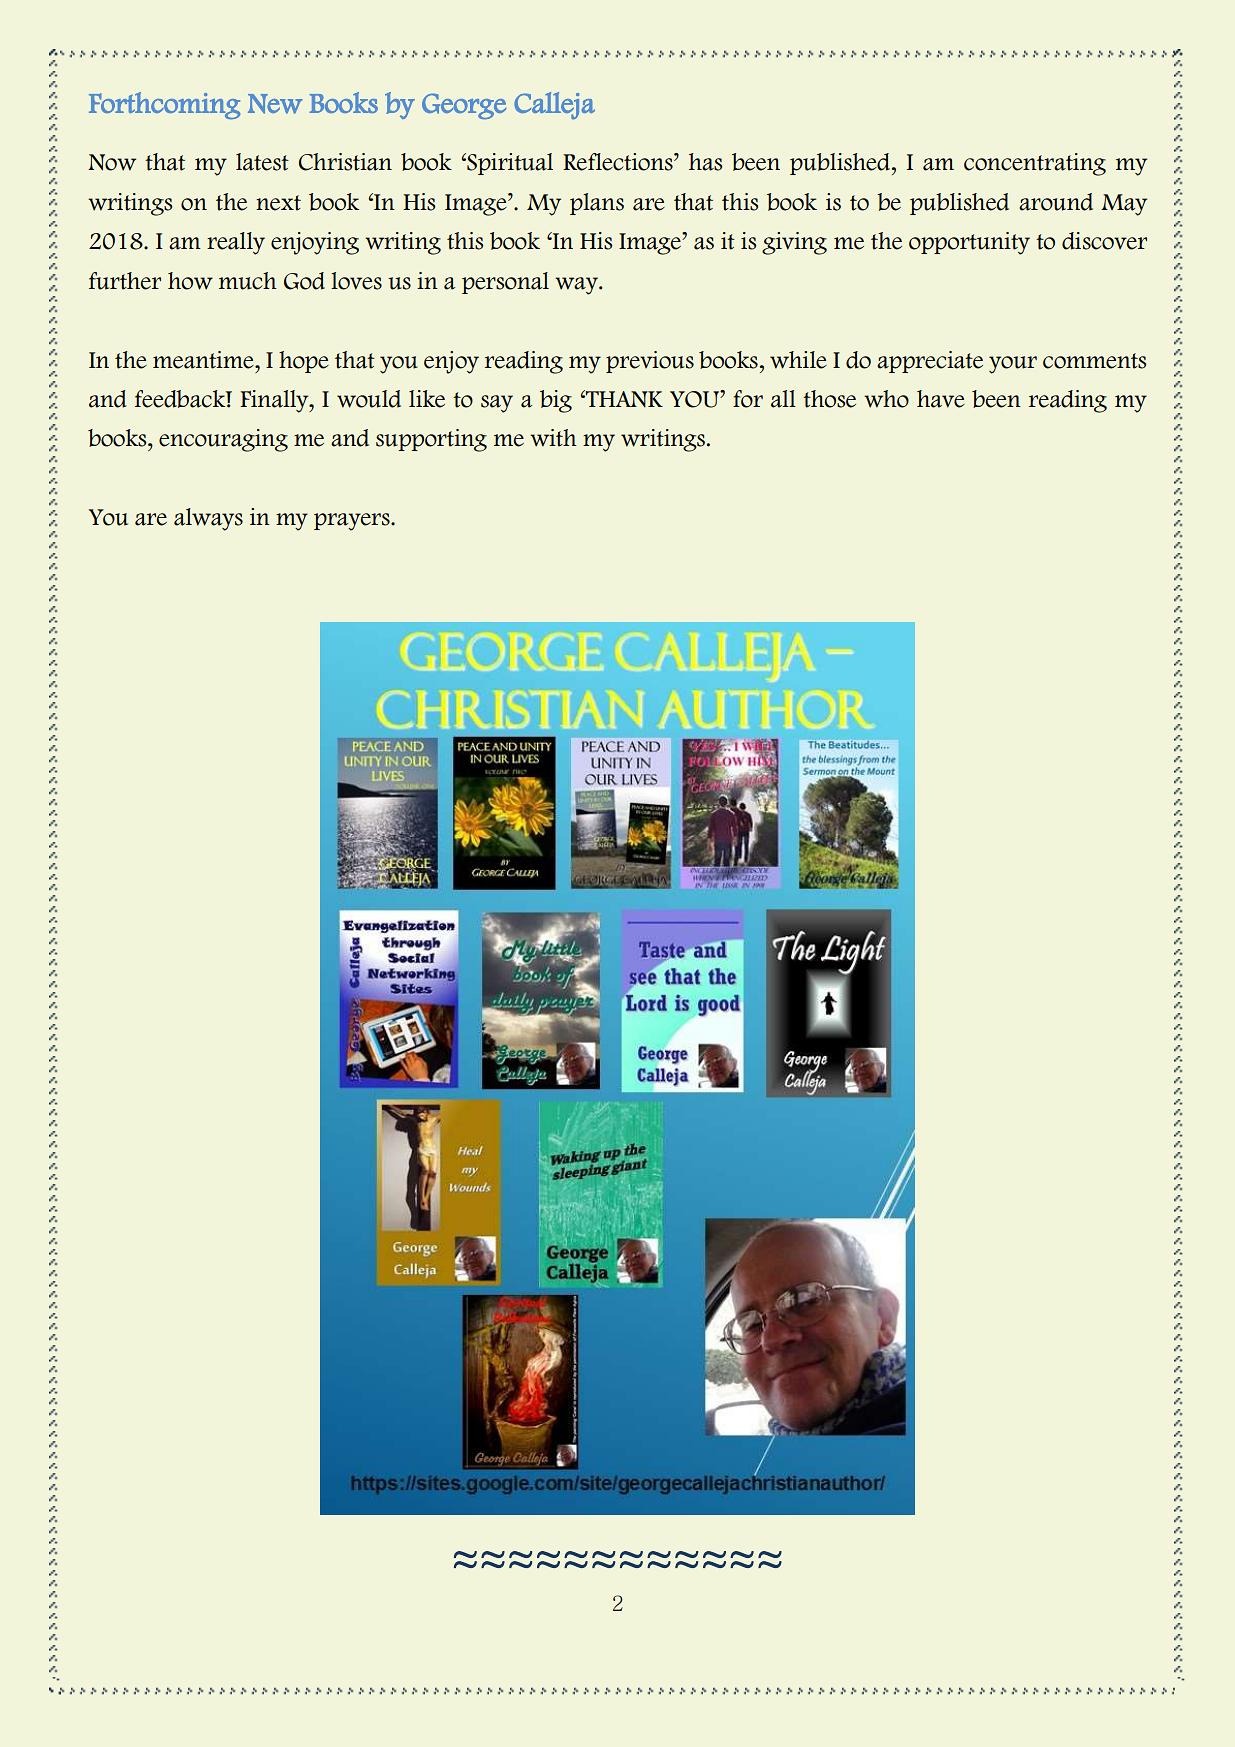  What do you see at coordinates (886, 399) in the screenshot?
I see `who` at bounding box center [886, 399].
